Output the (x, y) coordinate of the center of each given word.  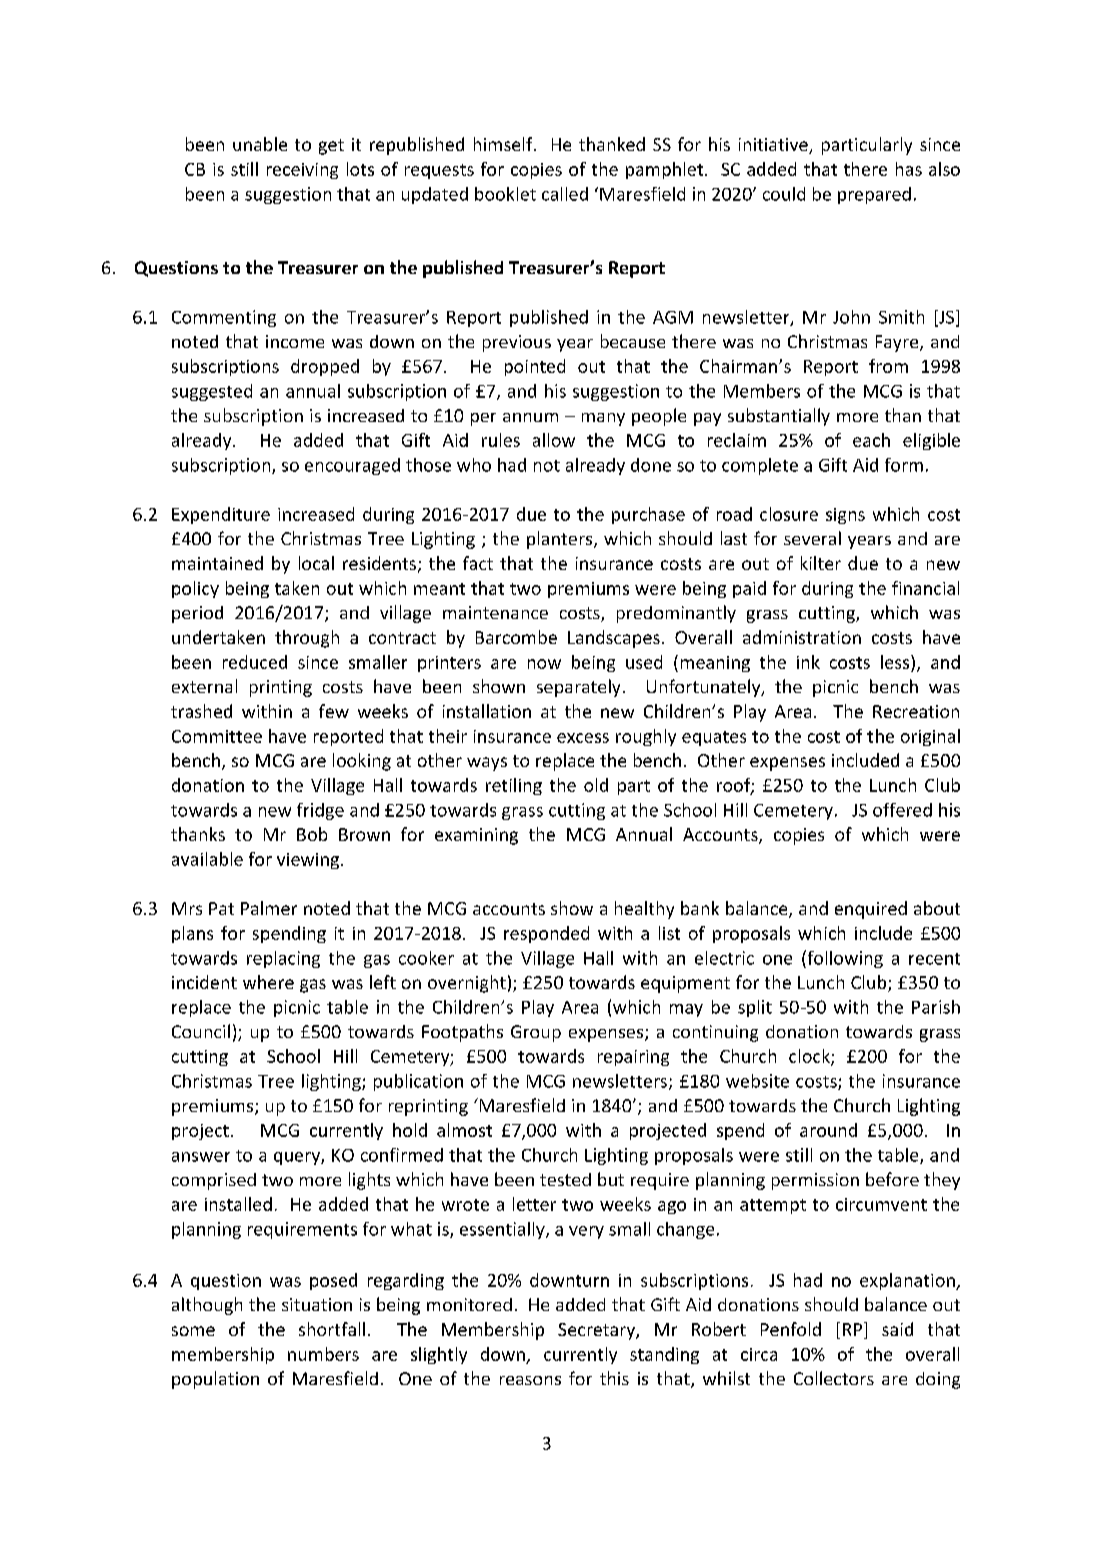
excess (583, 738)
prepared (874, 195)
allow (554, 440)
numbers (323, 1354)
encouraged (352, 466)
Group (536, 1033)
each (871, 440)
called (565, 194)
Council (201, 1031)
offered (902, 810)
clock (810, 1057)
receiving (302, 171)
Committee (217, 736)
